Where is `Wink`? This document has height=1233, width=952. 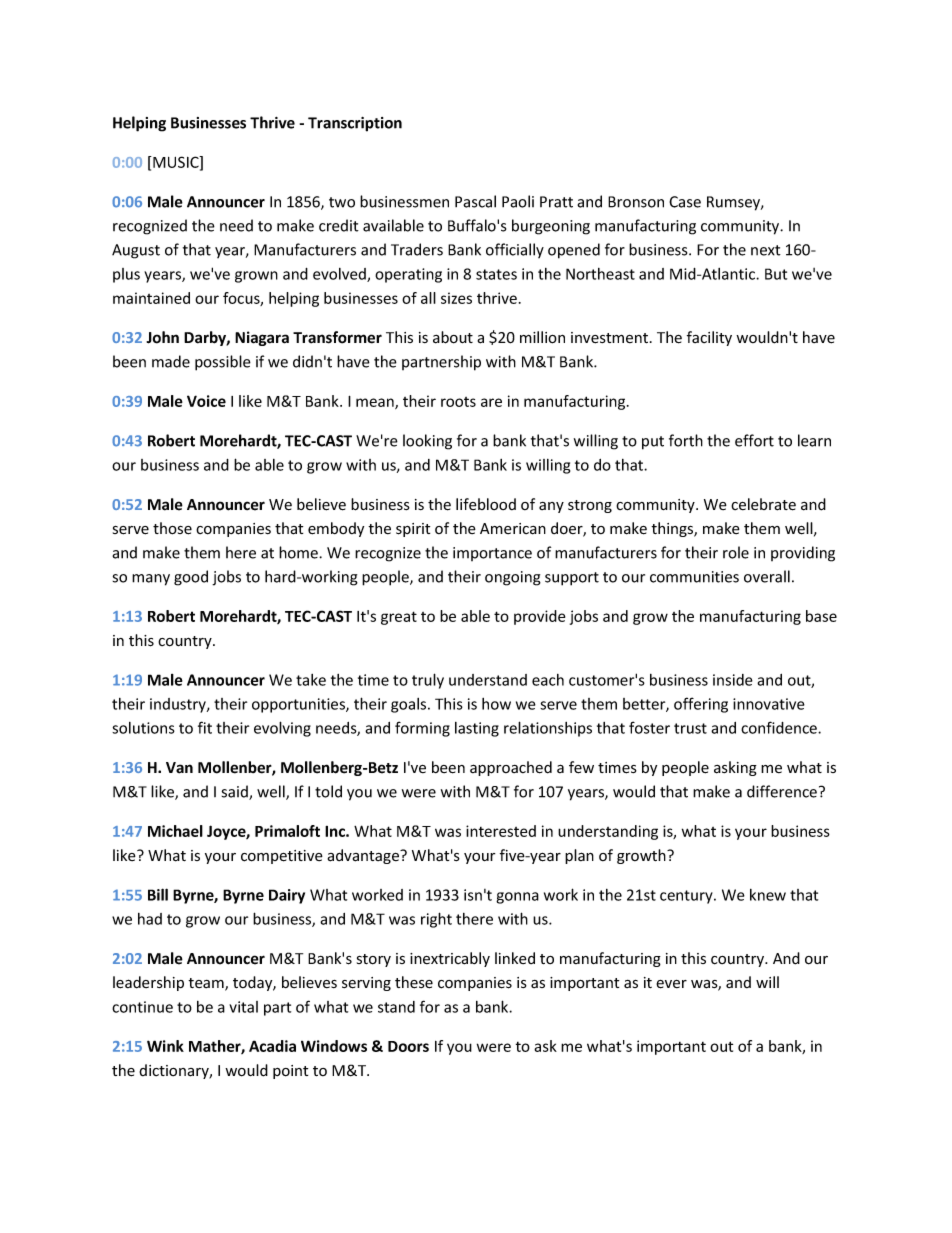
Wink is located at coordinates (165, 1046).
